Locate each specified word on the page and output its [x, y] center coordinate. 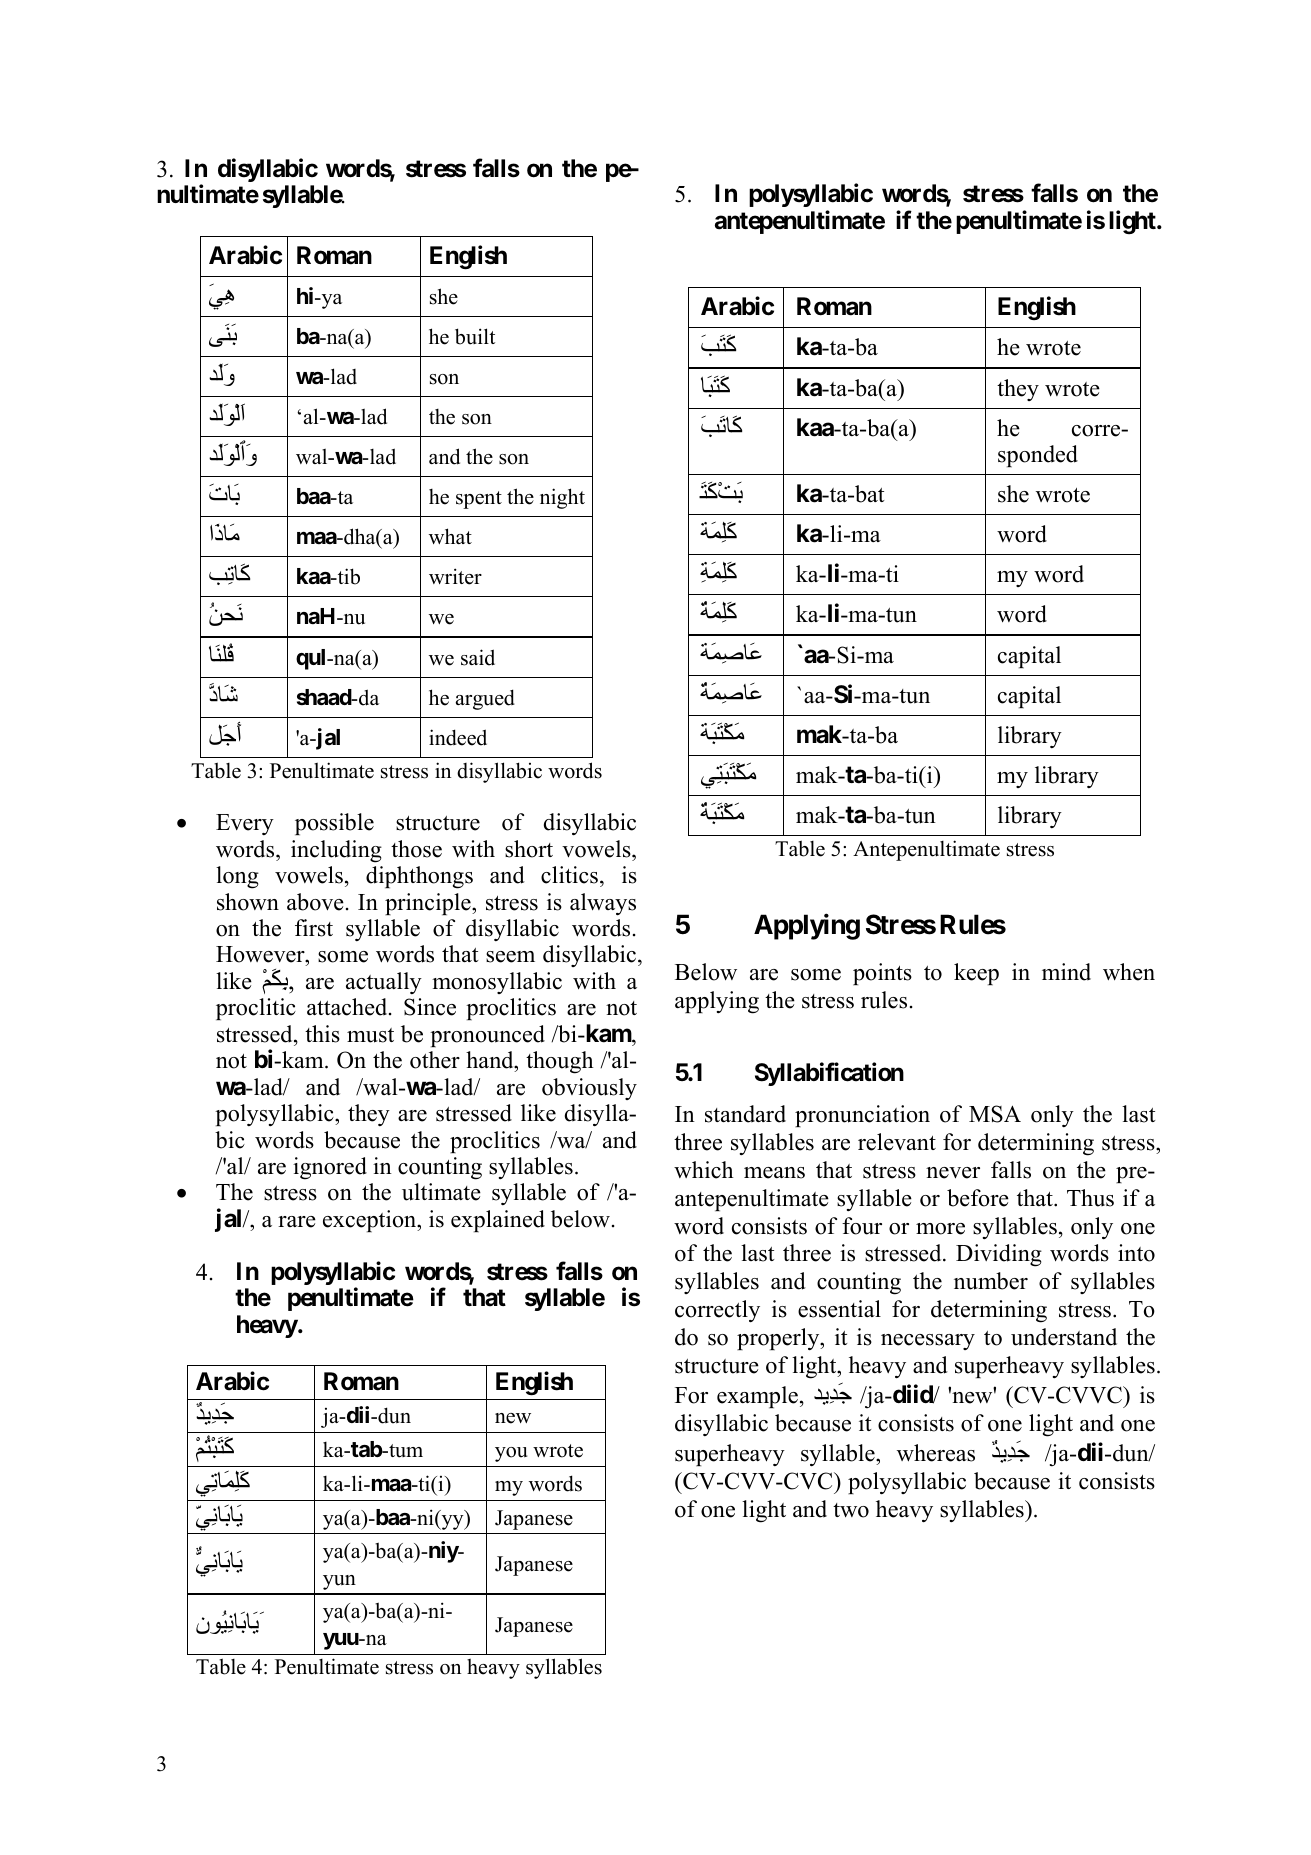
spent [479, 500]
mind [1066, 972]
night [562, 498]
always [603, 904]
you [511, 1454]
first [314, 928]
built [475, 336]
